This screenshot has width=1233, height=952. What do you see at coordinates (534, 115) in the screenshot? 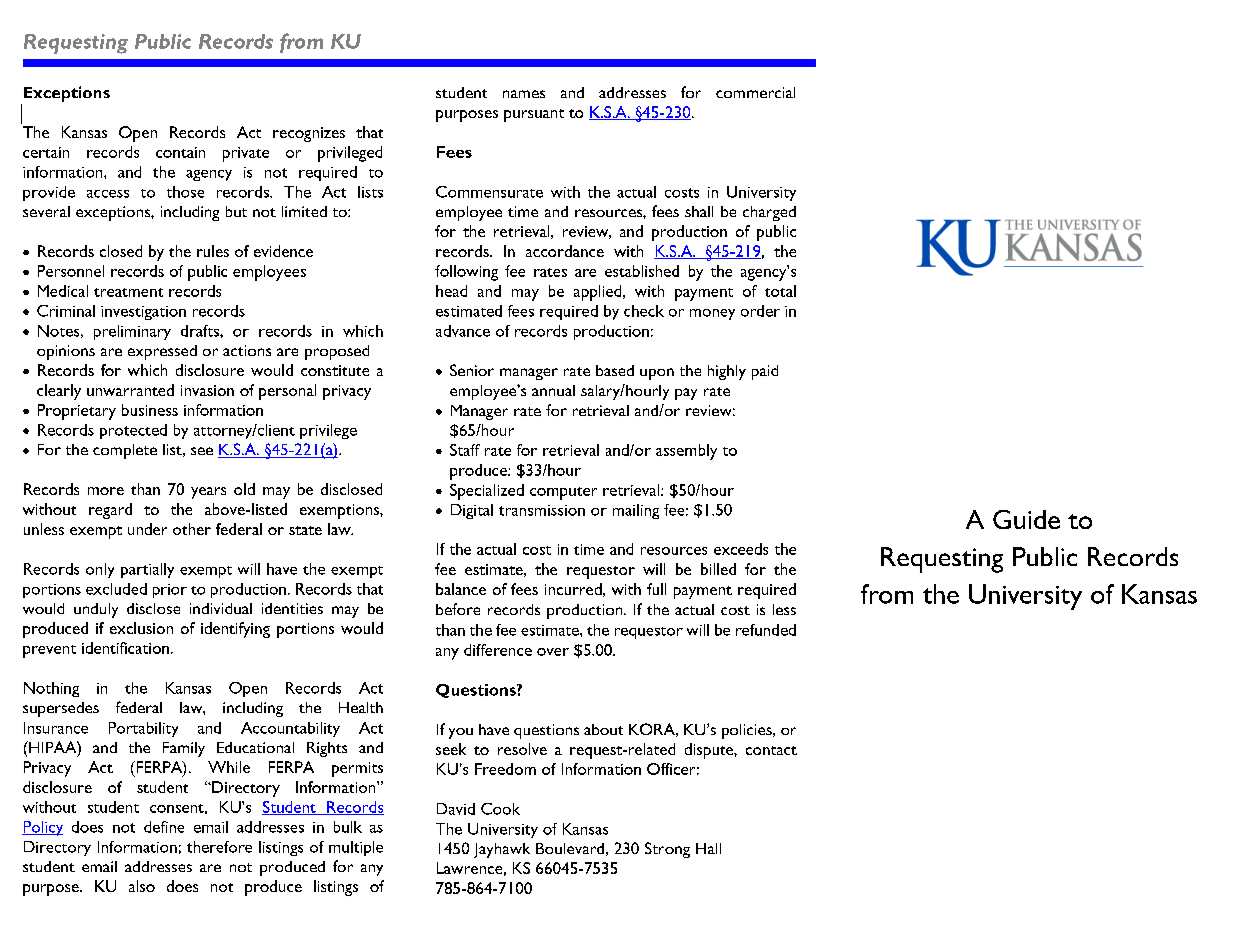
I see `pursuant` at bounding box center [534, 115].
